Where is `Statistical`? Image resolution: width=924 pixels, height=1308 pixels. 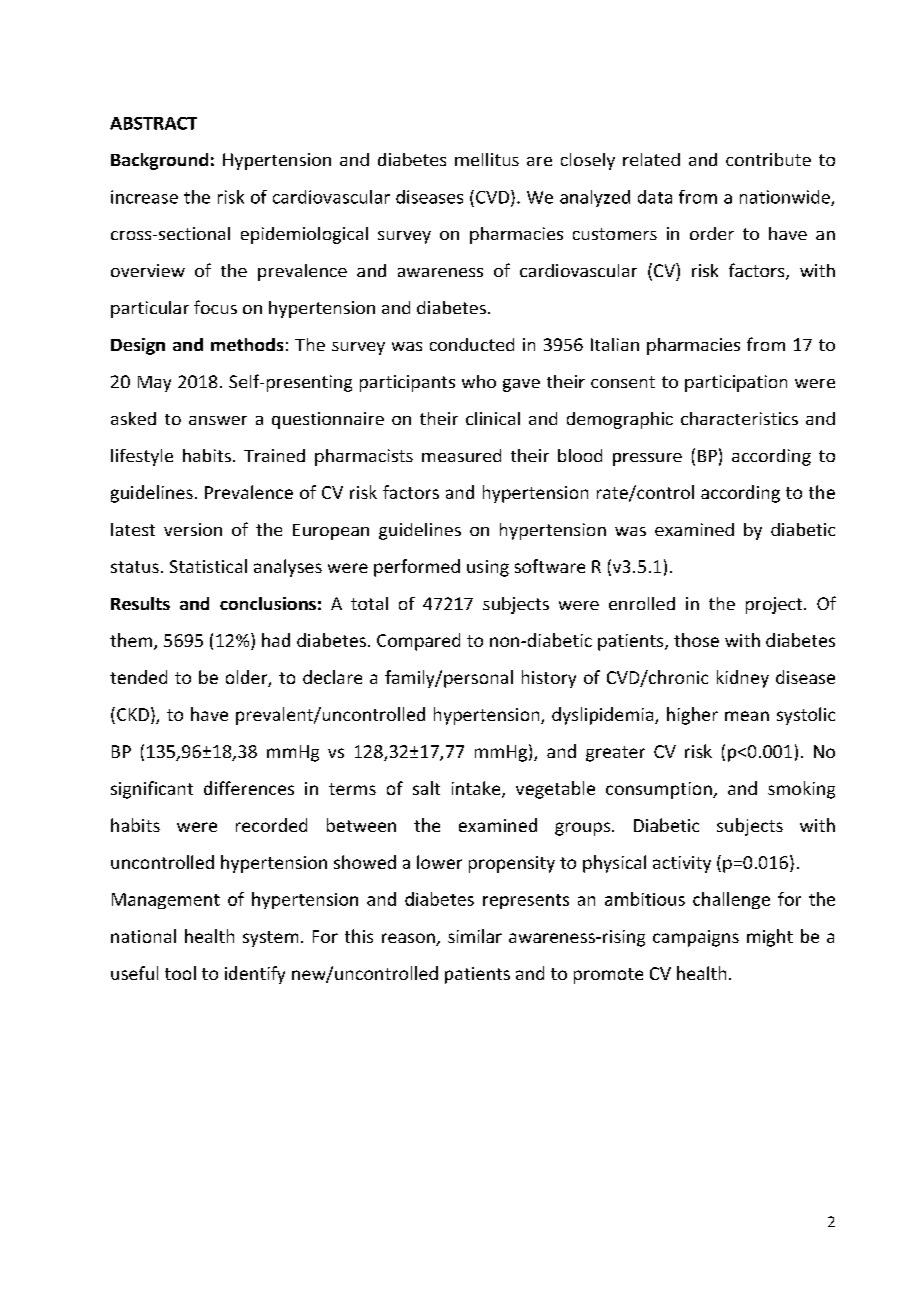
Statistical is located at coordinates (208, 566).
